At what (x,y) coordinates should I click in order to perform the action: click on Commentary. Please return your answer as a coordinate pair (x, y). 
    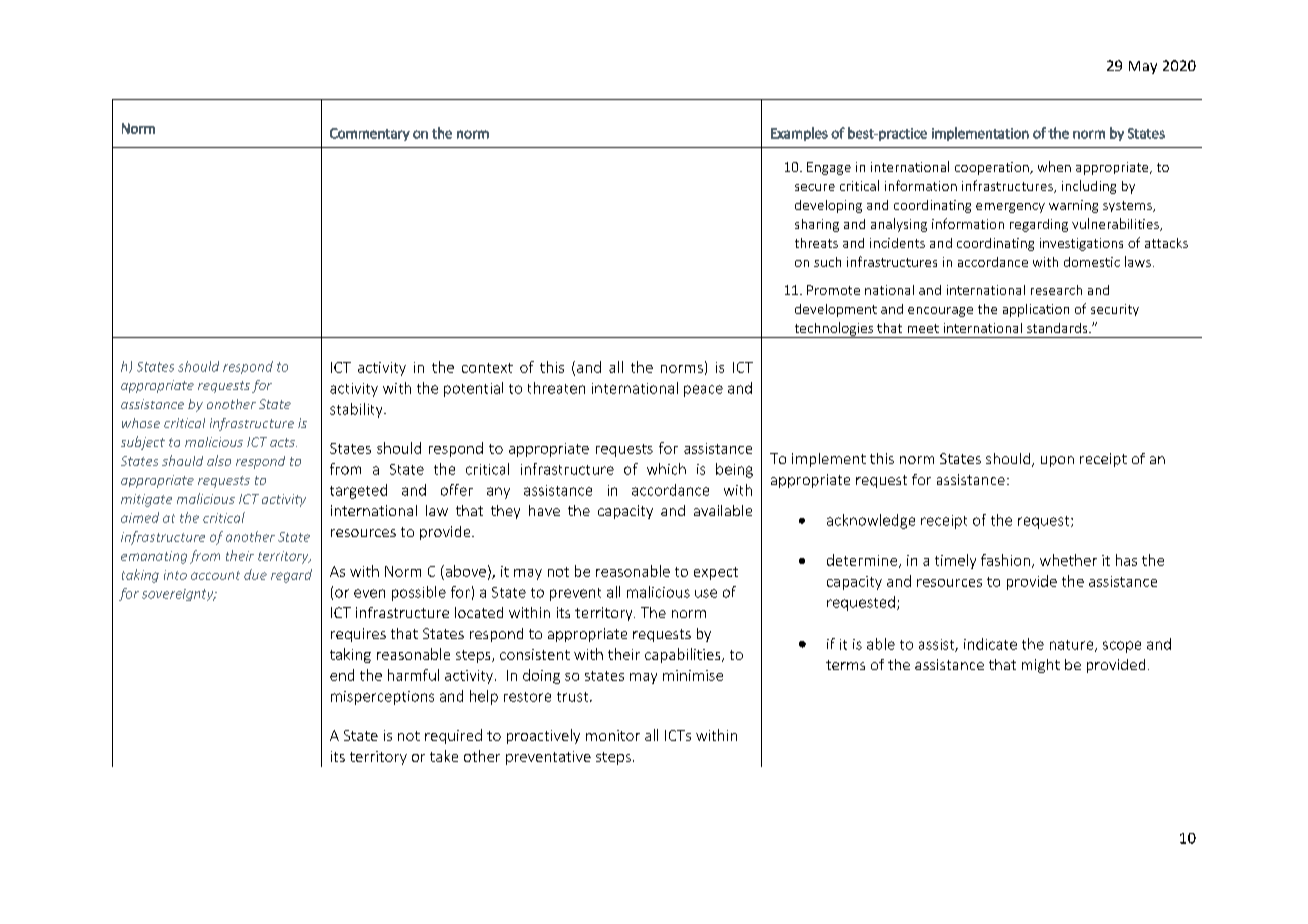
    Looking at the image, I should click on (370, 134).
